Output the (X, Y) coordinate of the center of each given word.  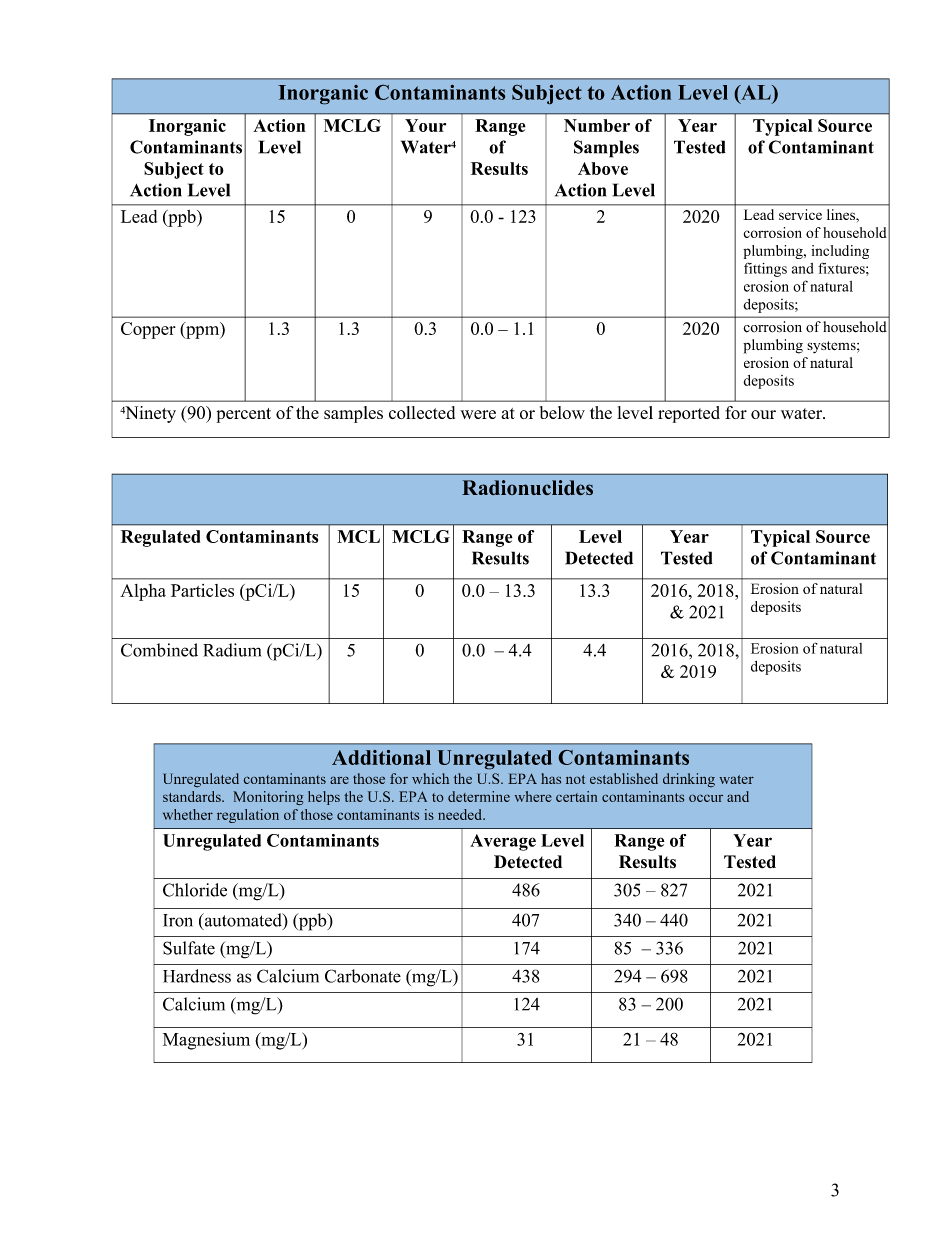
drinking (689, 780)
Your (425, 125)
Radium (232, 650)
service (800, 214)
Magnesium (206, 1041)
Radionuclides (527, 487)
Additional (381, 757)
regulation (248, 816)
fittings (765, 270)
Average (503, 842)
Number (597, 125)
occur (706, 798)
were (478, 414)
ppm (203, 332)
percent (244, 415)
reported (689, 414)
